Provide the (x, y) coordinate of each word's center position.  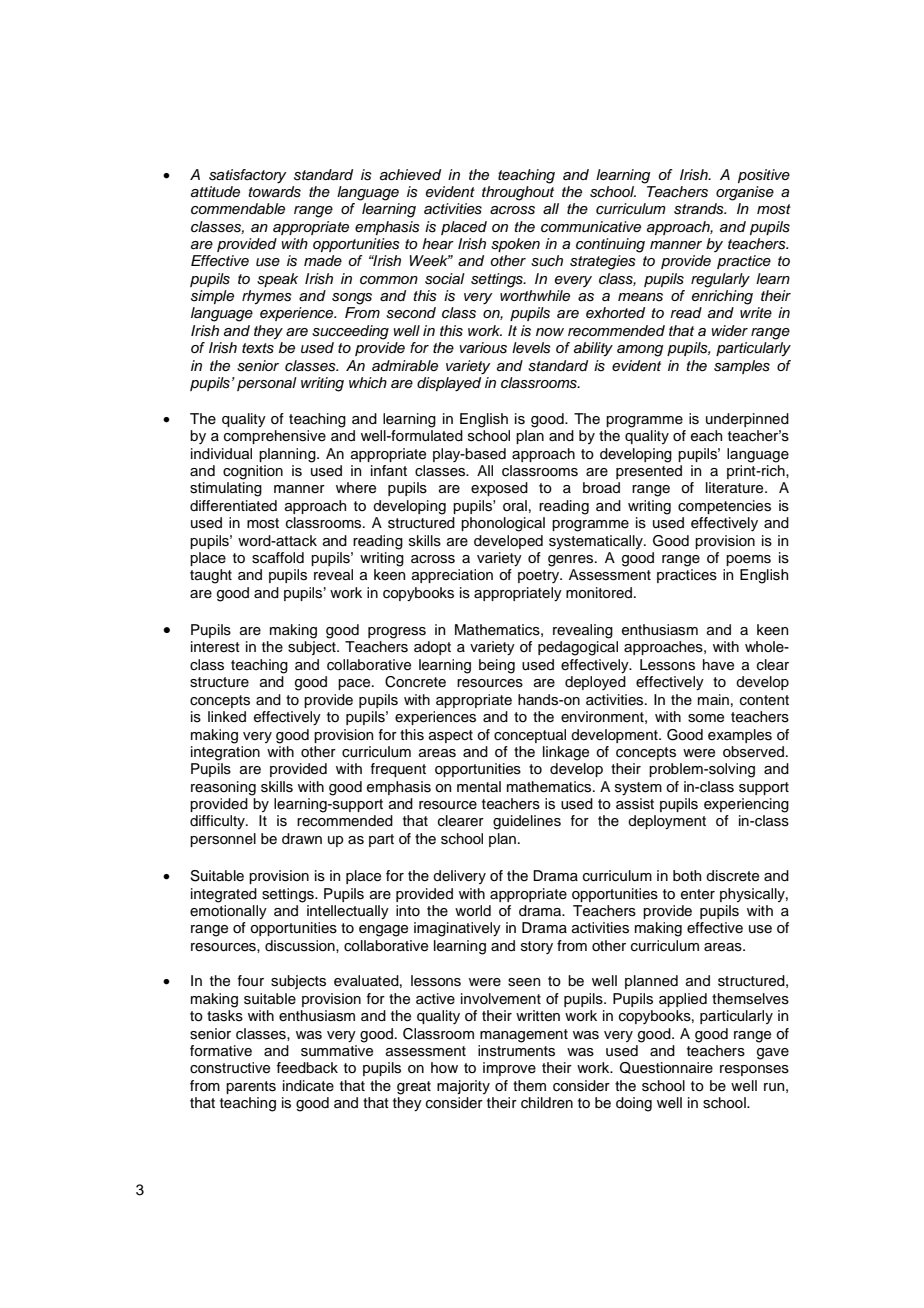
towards (274, 192)
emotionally (228, 912)
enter (698, 894)
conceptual (530, 736)
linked (227, 716)
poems (748, 560)
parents (251, 1087)
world (473, 911)
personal (267, 384)
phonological (503, 524)
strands (700, 209)
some (706, 718)
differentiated (233, 506)
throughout (518, 192)
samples (742, 367)
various (483, 348)
